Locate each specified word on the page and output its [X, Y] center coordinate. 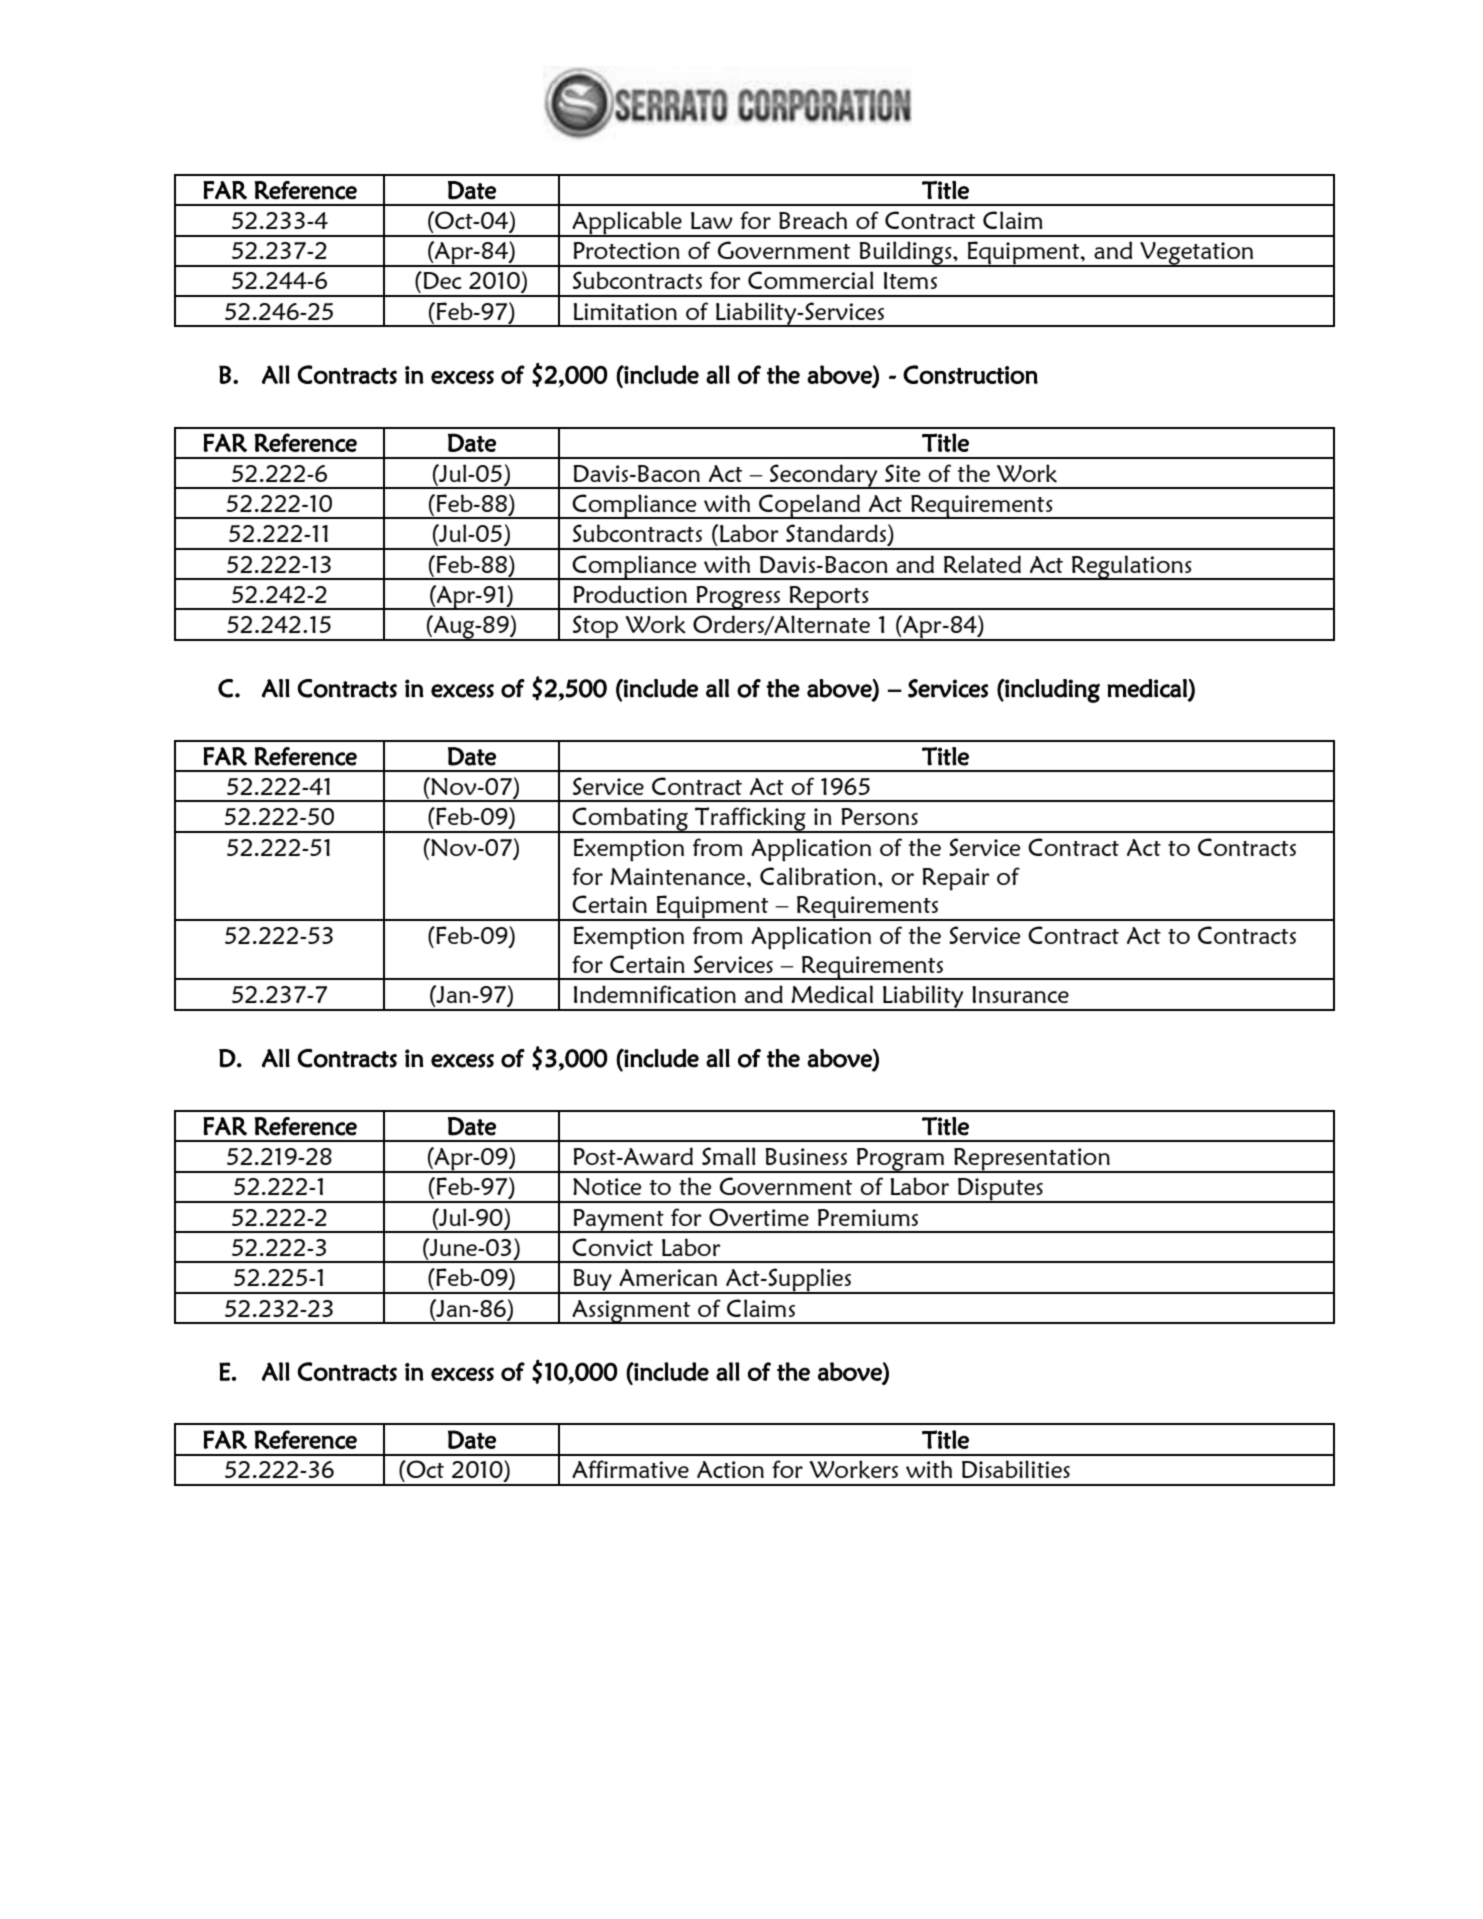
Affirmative [630, 1469]
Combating [630, 820]
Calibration [818, 876]
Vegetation [1197, 254]
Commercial [810, 280]
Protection [626, 250]
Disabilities [1016, 1469]
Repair [956, 879]
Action [730, 1469]
